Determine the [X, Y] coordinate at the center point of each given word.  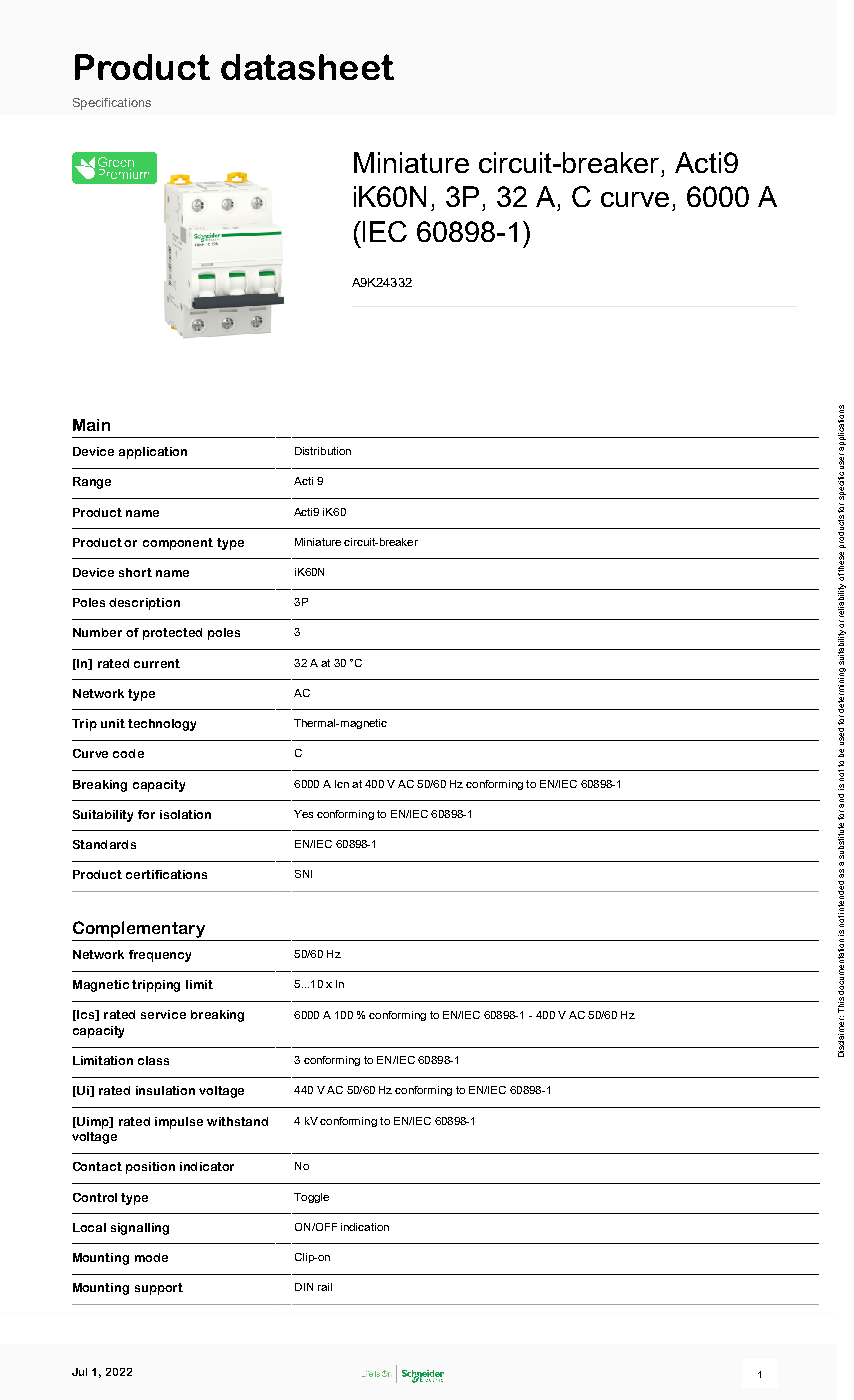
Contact [97, 1166]
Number [97, 632]
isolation [185, 814]
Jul [79, 1372]
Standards [104, 844]
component [178, 544]
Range [92, 483]
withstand [237, 1121]
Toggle [311, 1198]
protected [172, 634]
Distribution [323, 451]
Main [91, 425]
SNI [303, 874]
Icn [342, 784]
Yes [303, 814]
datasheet [307, 67]
